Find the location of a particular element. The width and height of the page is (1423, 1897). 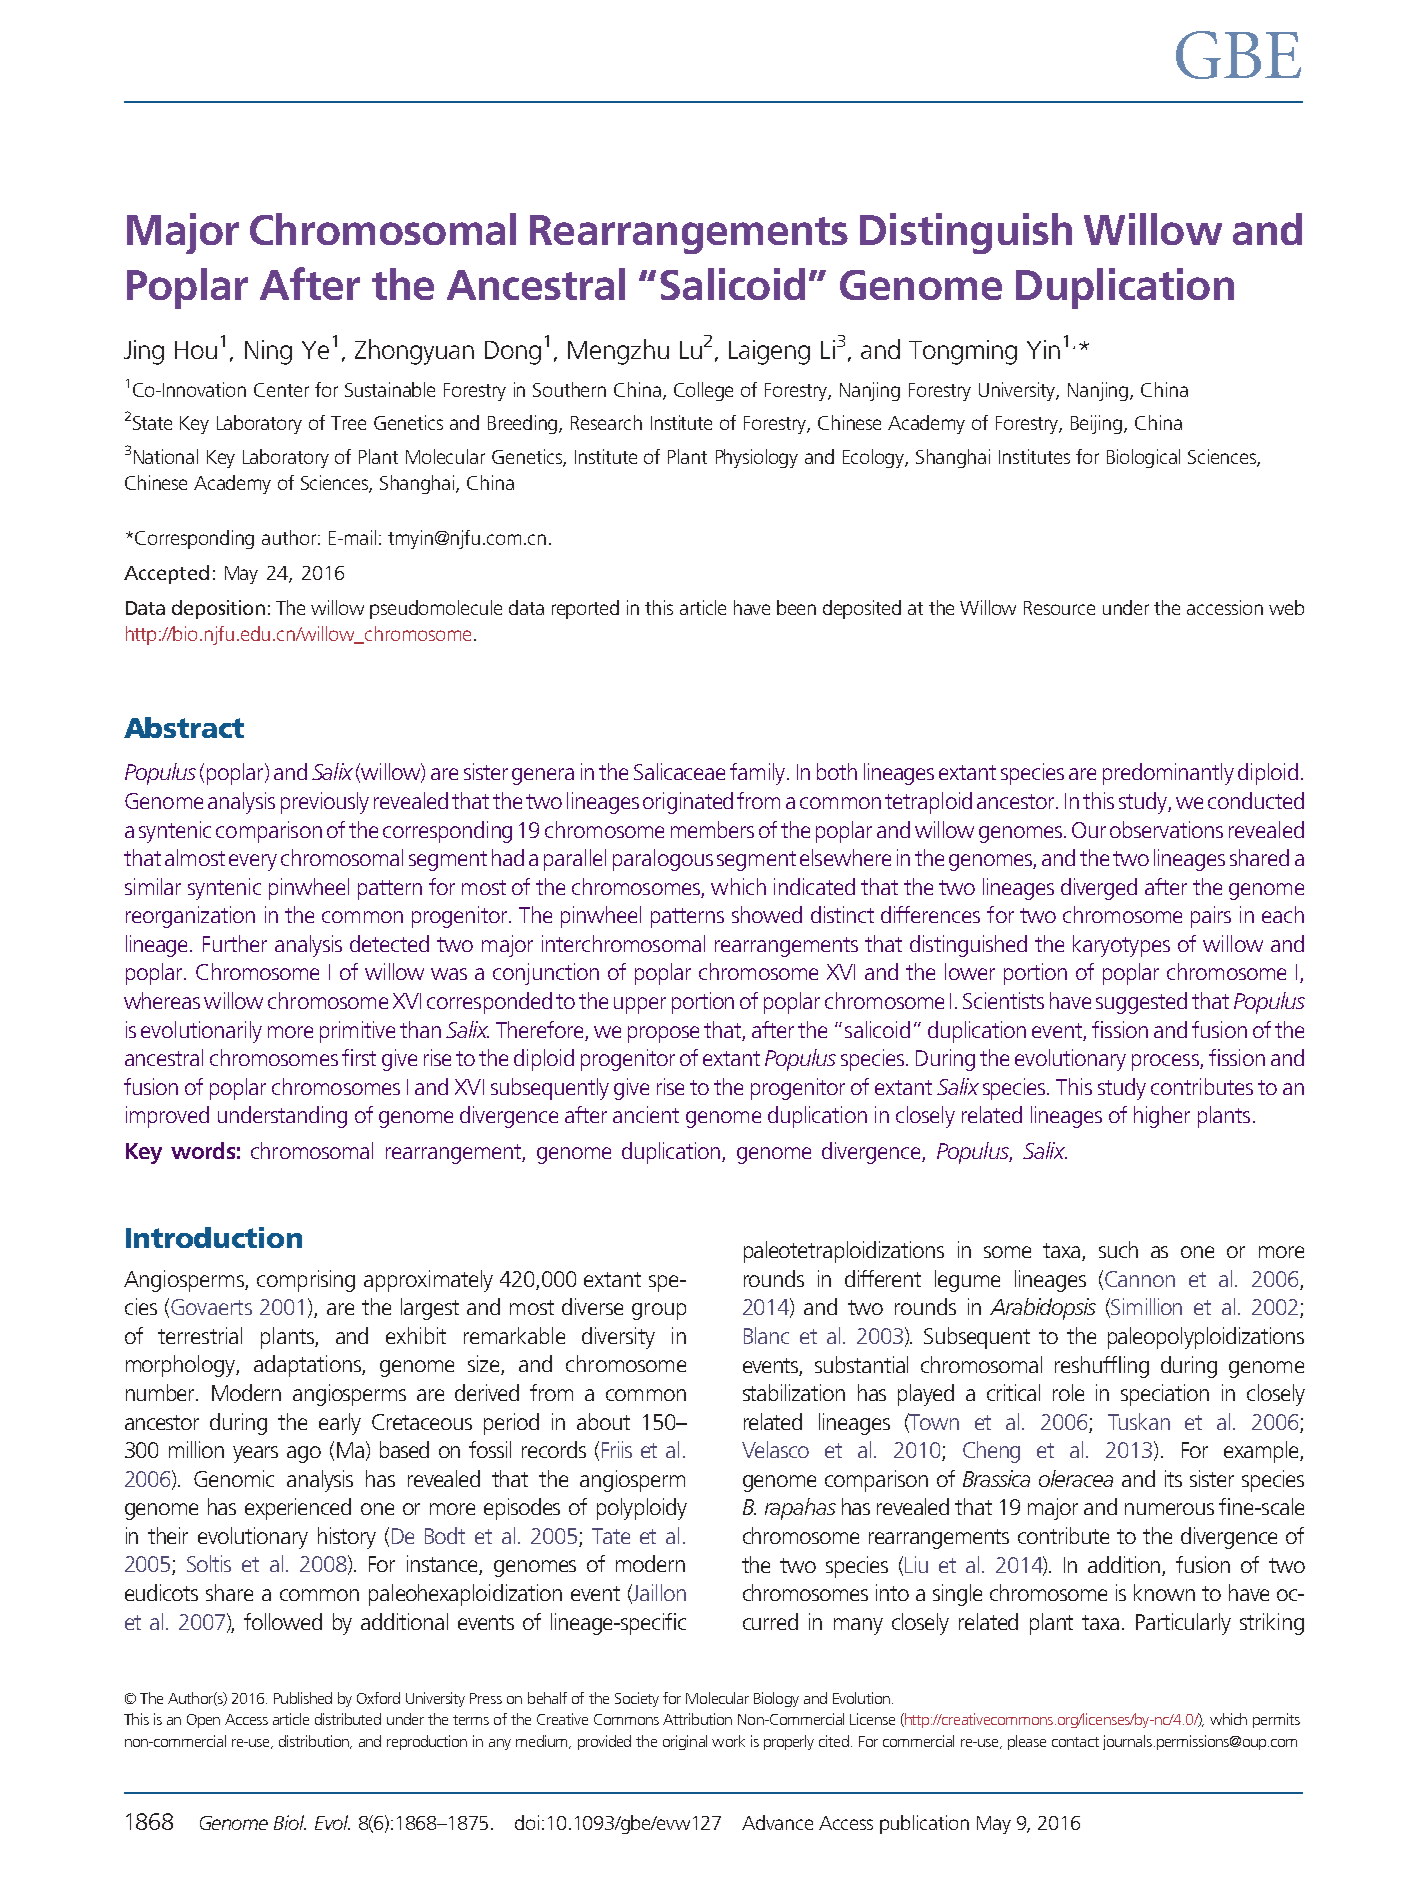

Further is located at coordinates (235, 943).
